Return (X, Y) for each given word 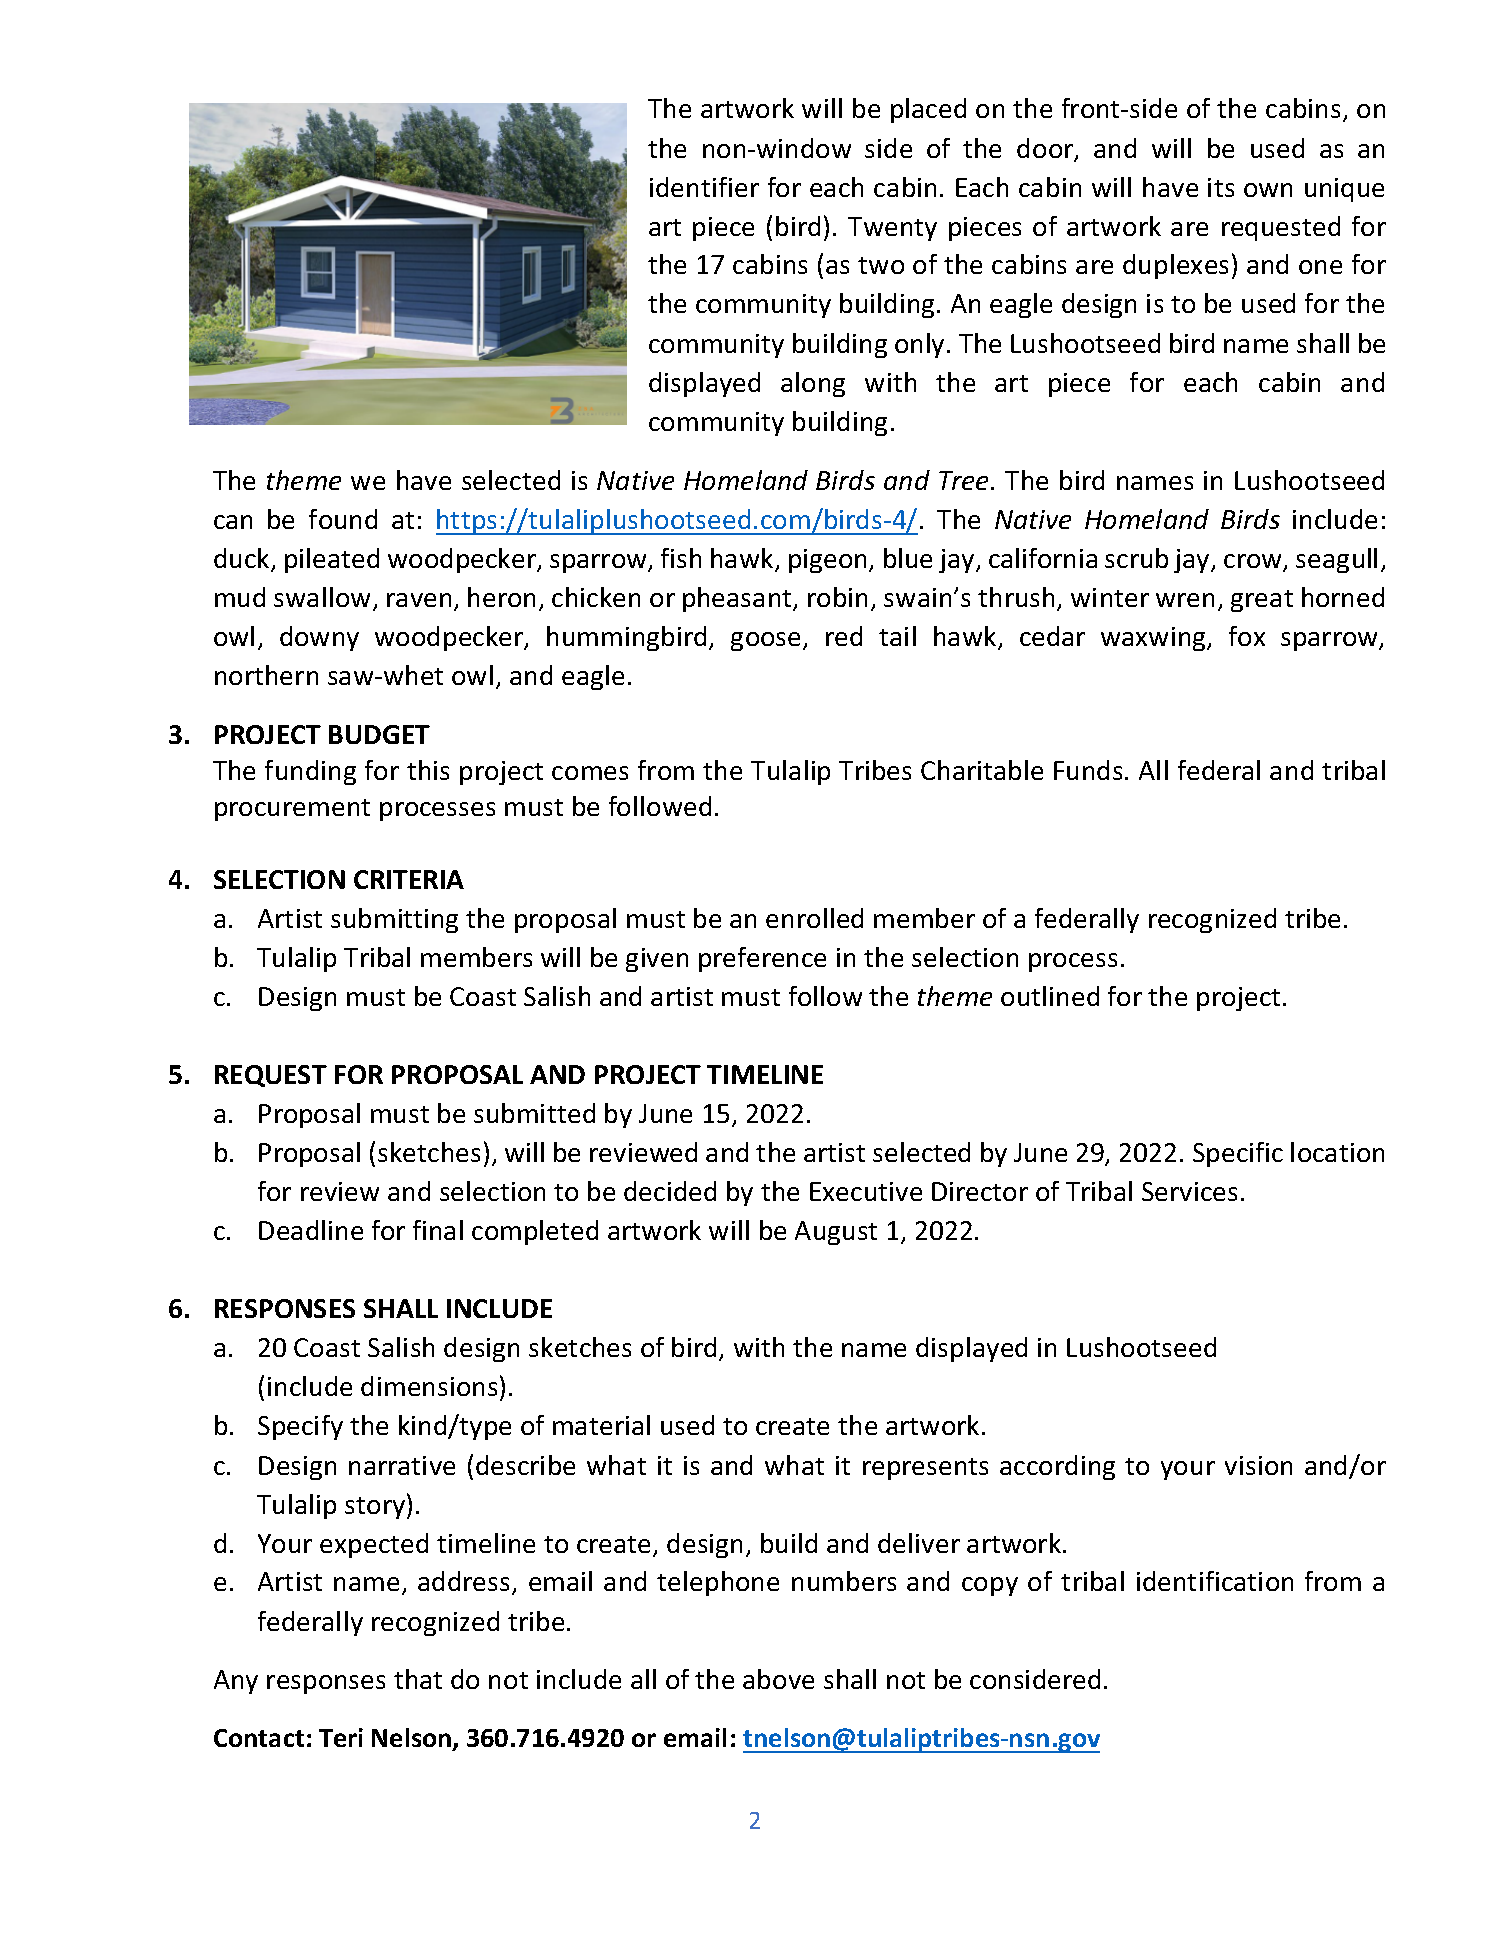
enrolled (814, 918)
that (418, 1679)
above (778, 1679)
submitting (394, 920)
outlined (1050, 996)
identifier (704, 187)
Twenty (892, 229)
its (1221, 187)
